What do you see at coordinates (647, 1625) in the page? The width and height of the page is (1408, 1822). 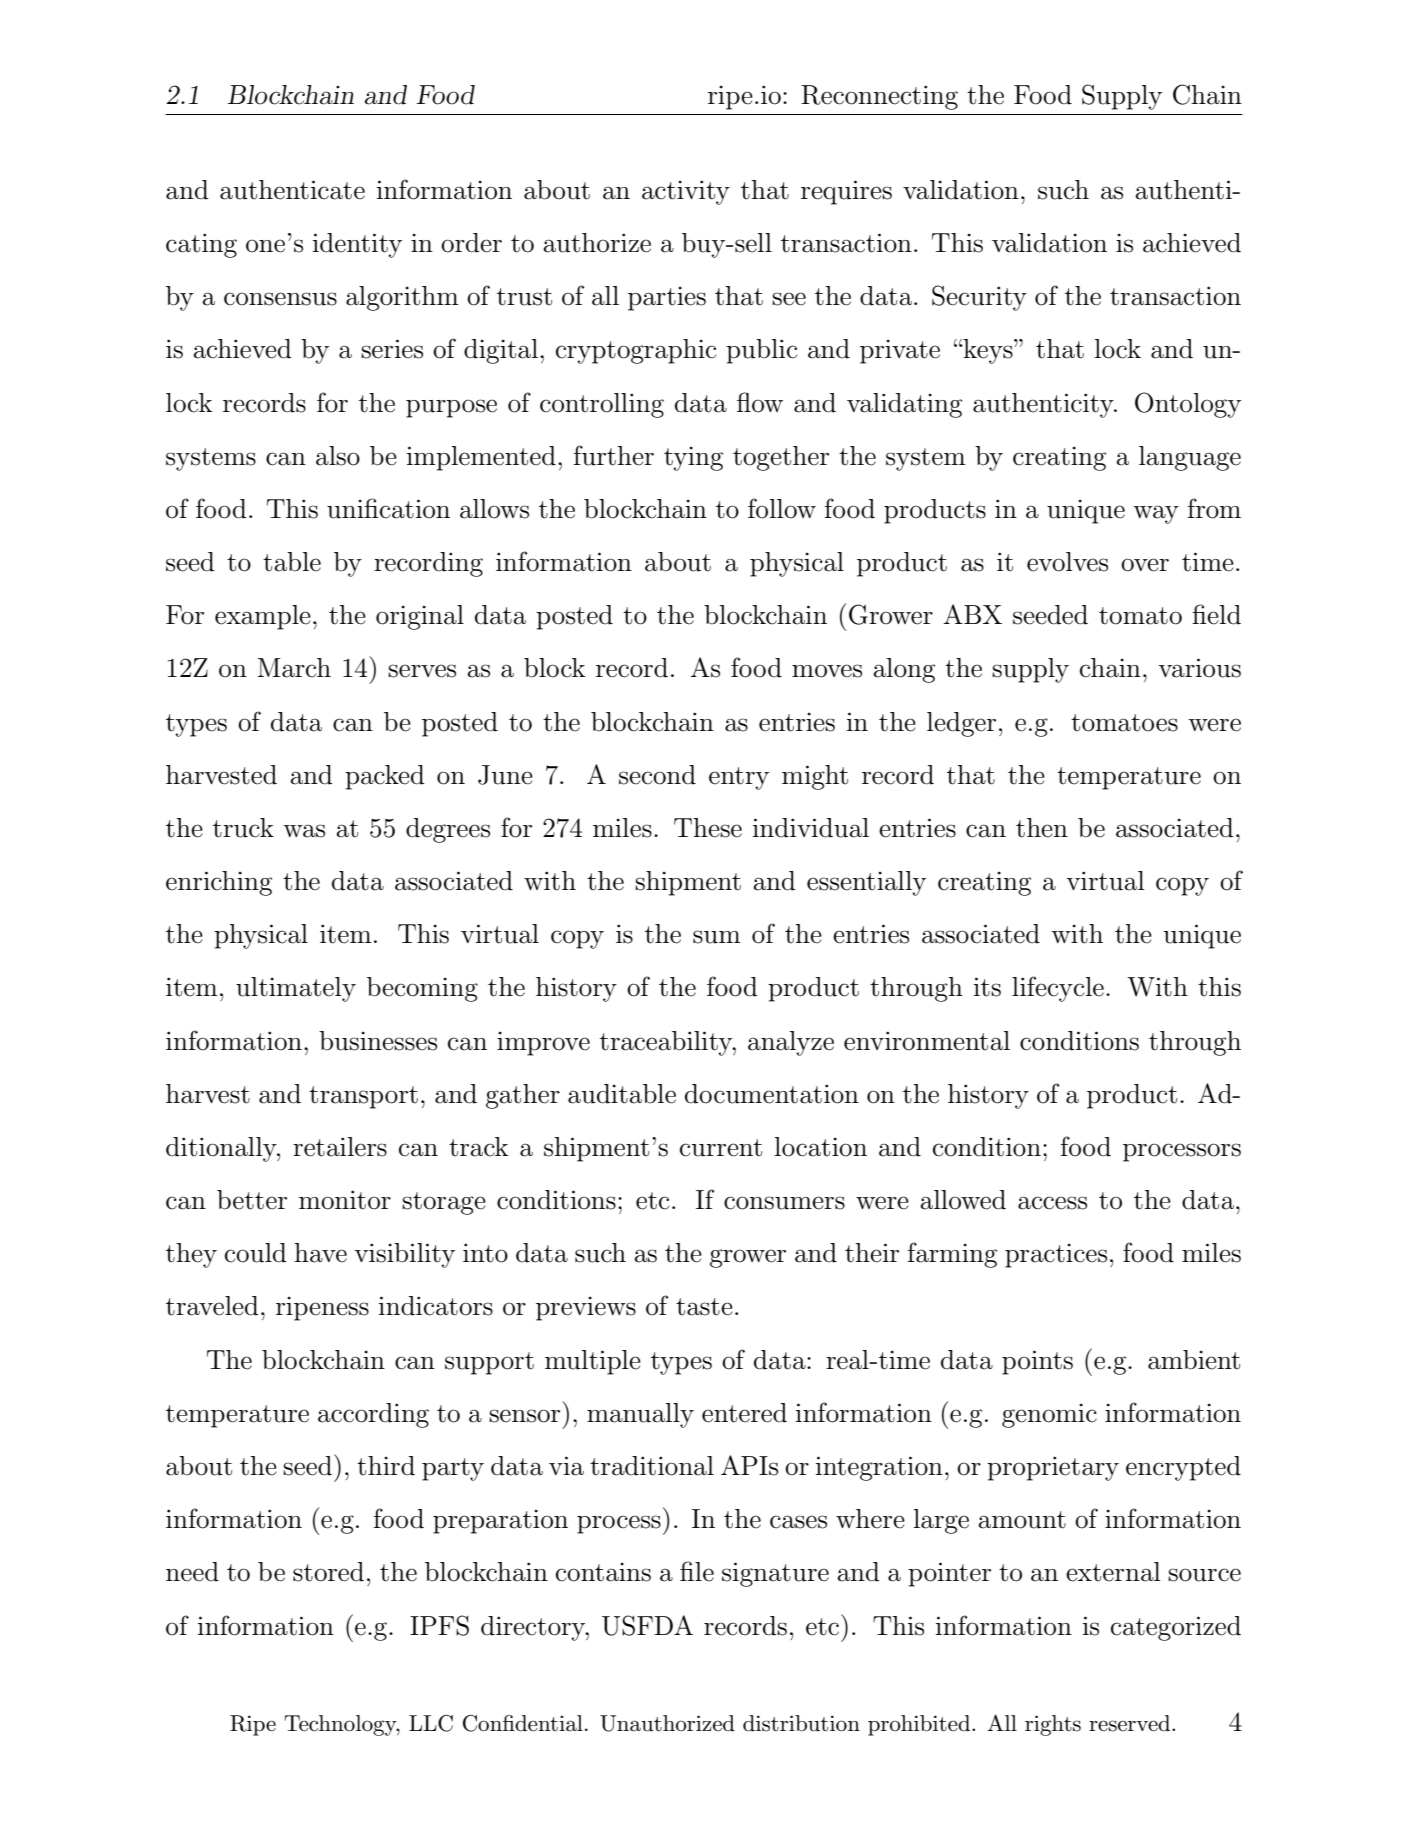 I see `USFDA` at bounding box center [647, 1625].
